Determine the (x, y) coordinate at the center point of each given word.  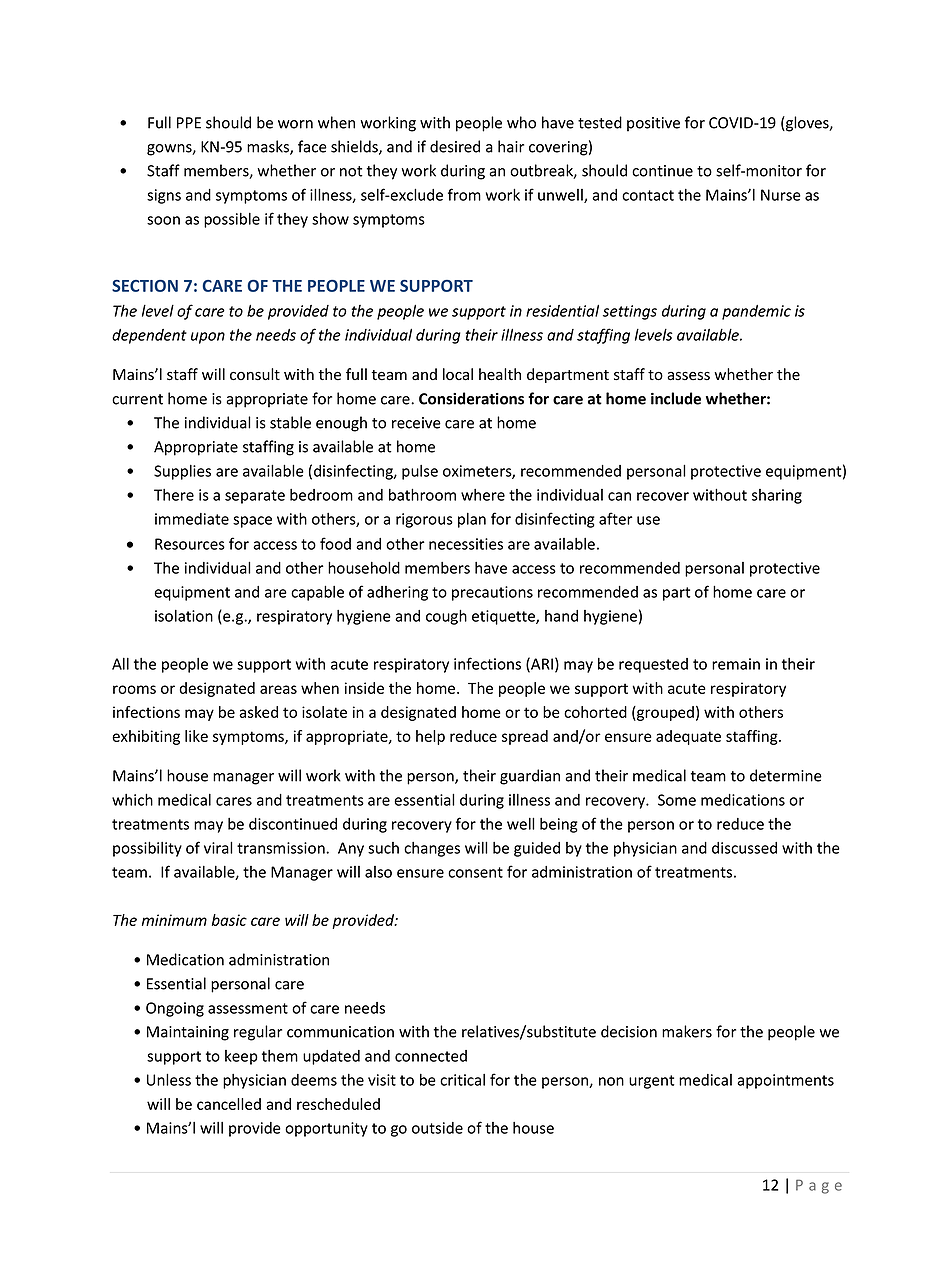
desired (455, 146)
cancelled (229, 1104)
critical (462, 1080)
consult (255, 374)
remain (736, 664)
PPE (189, 123)
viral (218, 847)
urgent (651, 1082)
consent (475, 872)
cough (446, 617)
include (676, 398)
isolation (184, 616)
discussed (744, 848)
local (458, 374)
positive (653, 124)
